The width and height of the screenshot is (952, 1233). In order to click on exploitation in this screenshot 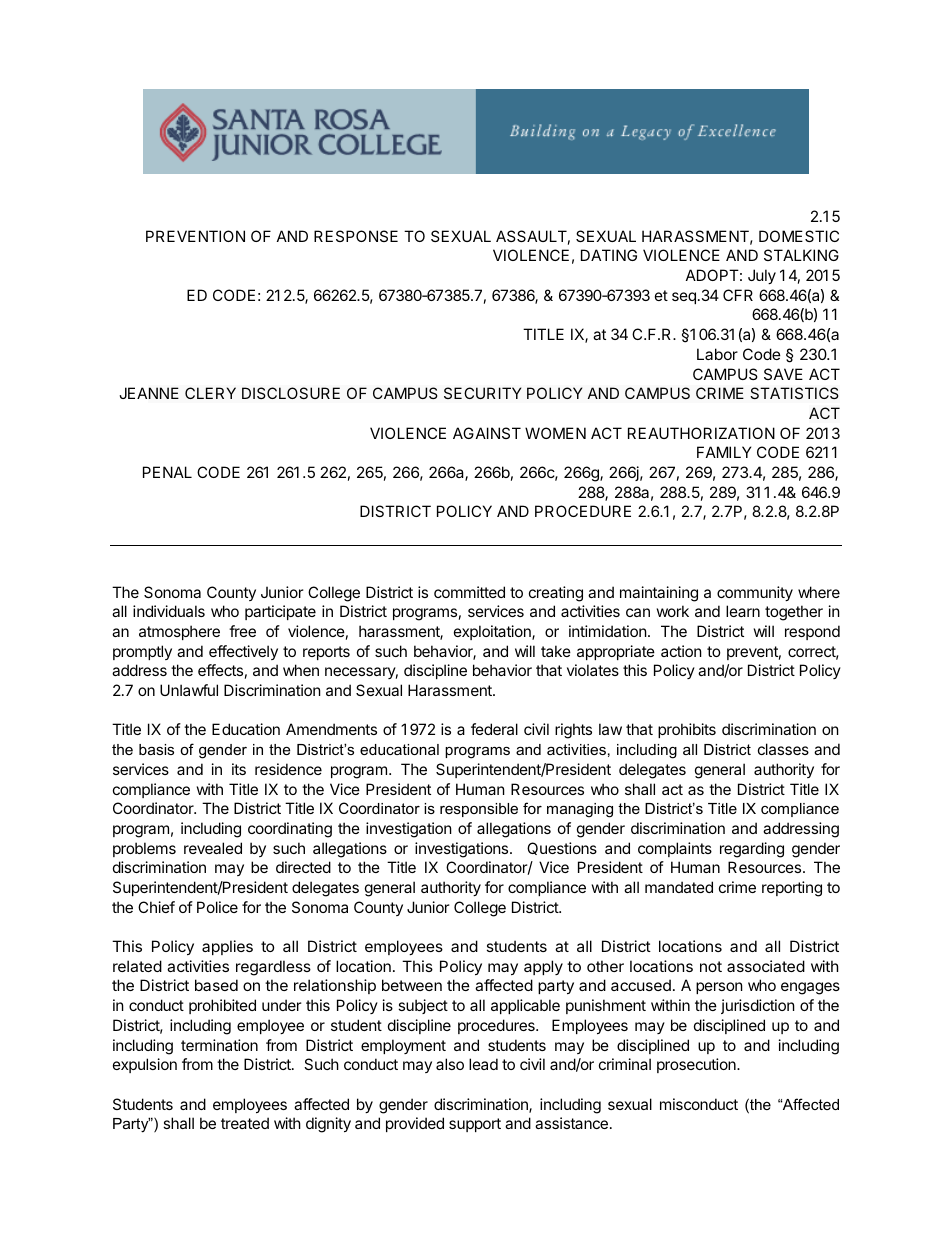, I will do `click(493, 632)`.
